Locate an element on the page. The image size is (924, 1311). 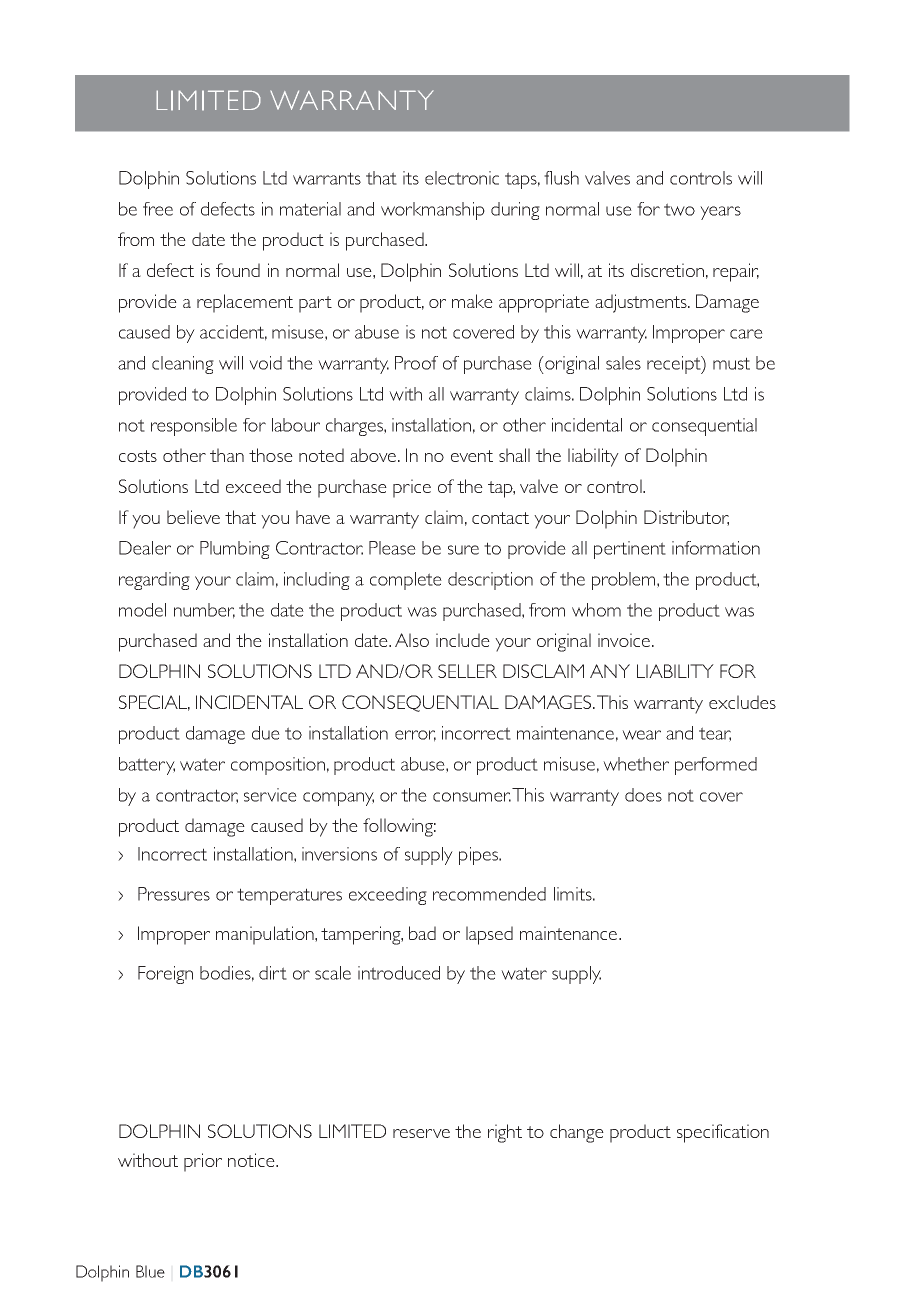
Blue is located at coordinates (150, 1271).
